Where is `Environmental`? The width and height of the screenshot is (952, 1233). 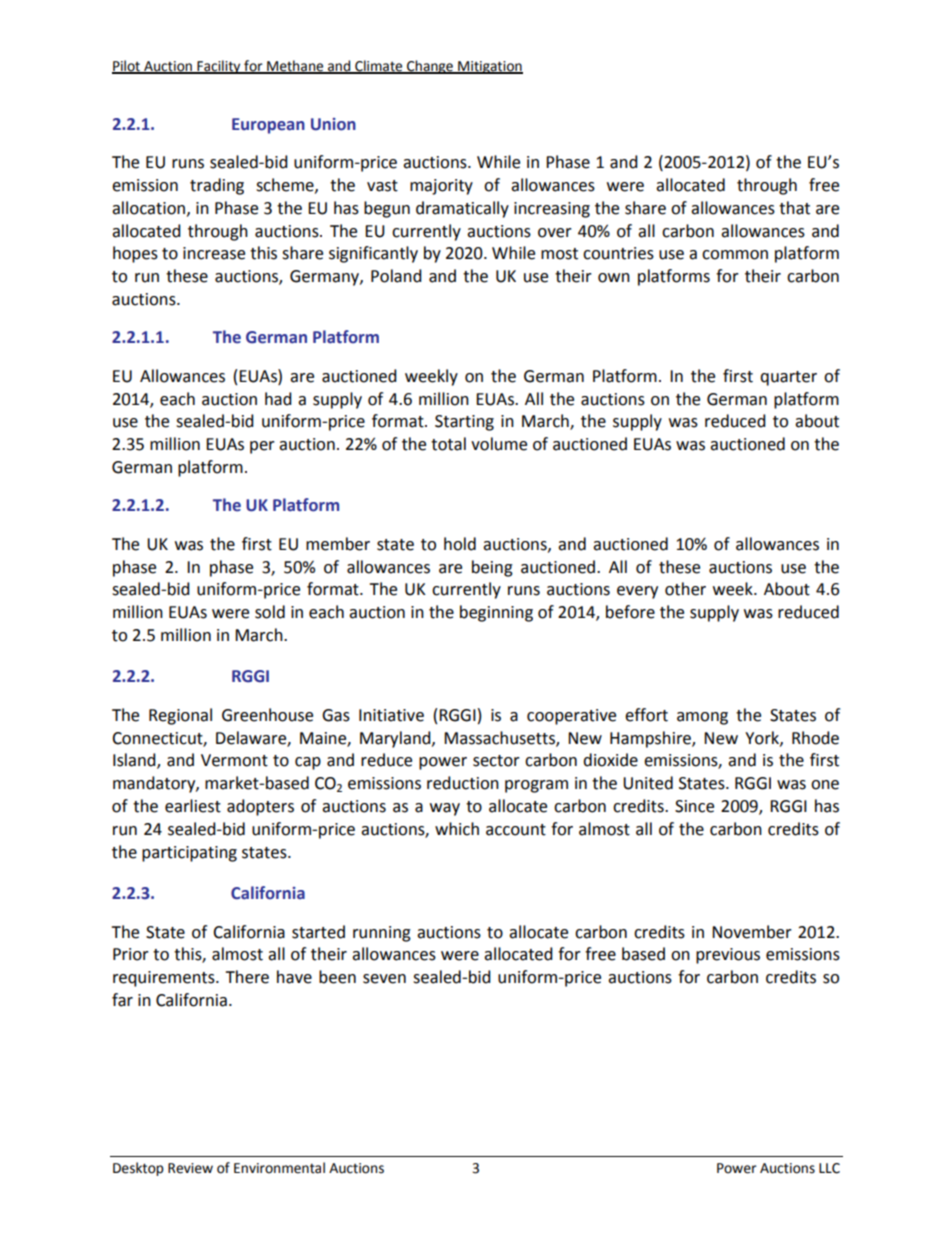 Environmental is located at coordinates (279, 1168).
